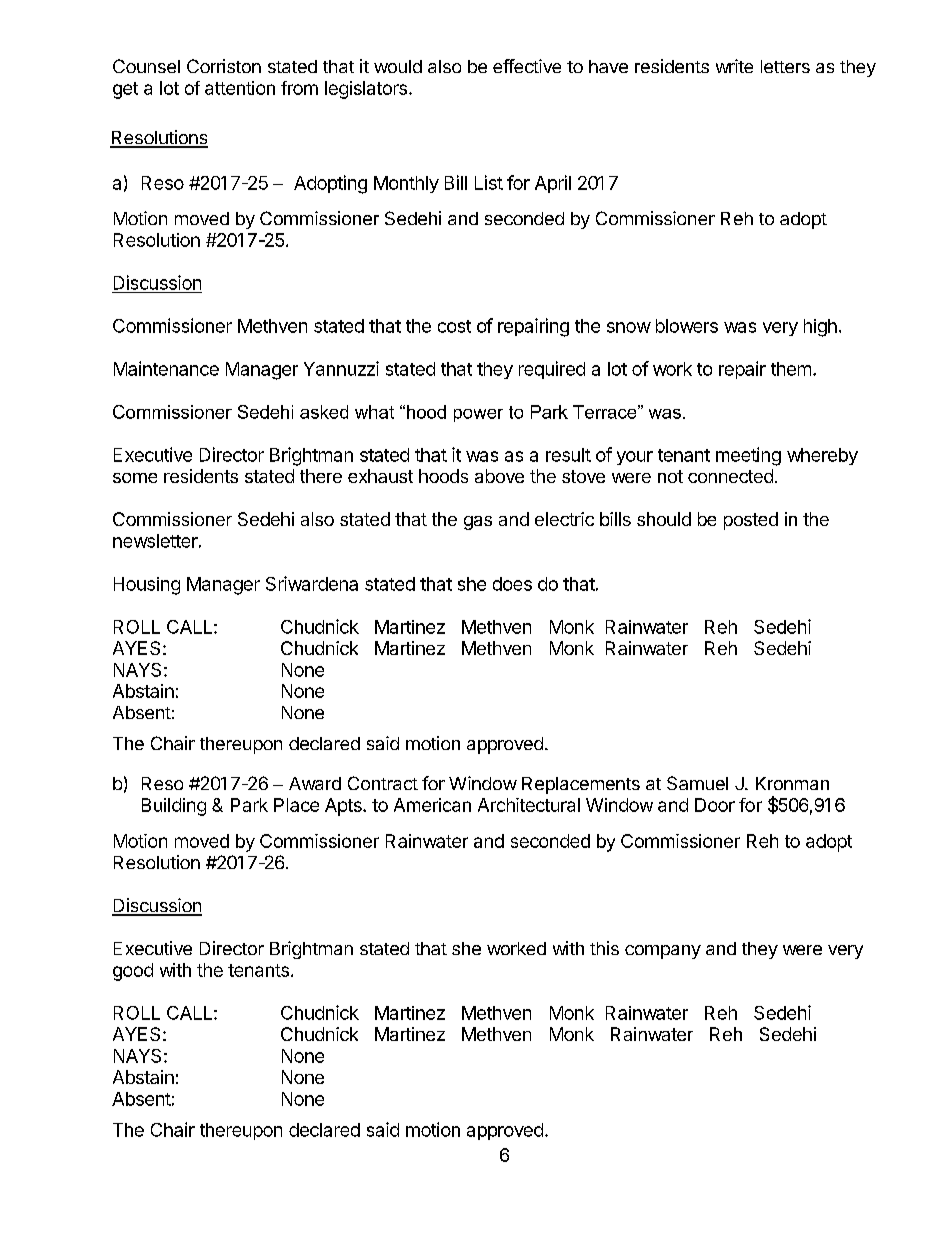  Describe the element at coordinates (240, 88) in the image. I see `attention` at that location.
